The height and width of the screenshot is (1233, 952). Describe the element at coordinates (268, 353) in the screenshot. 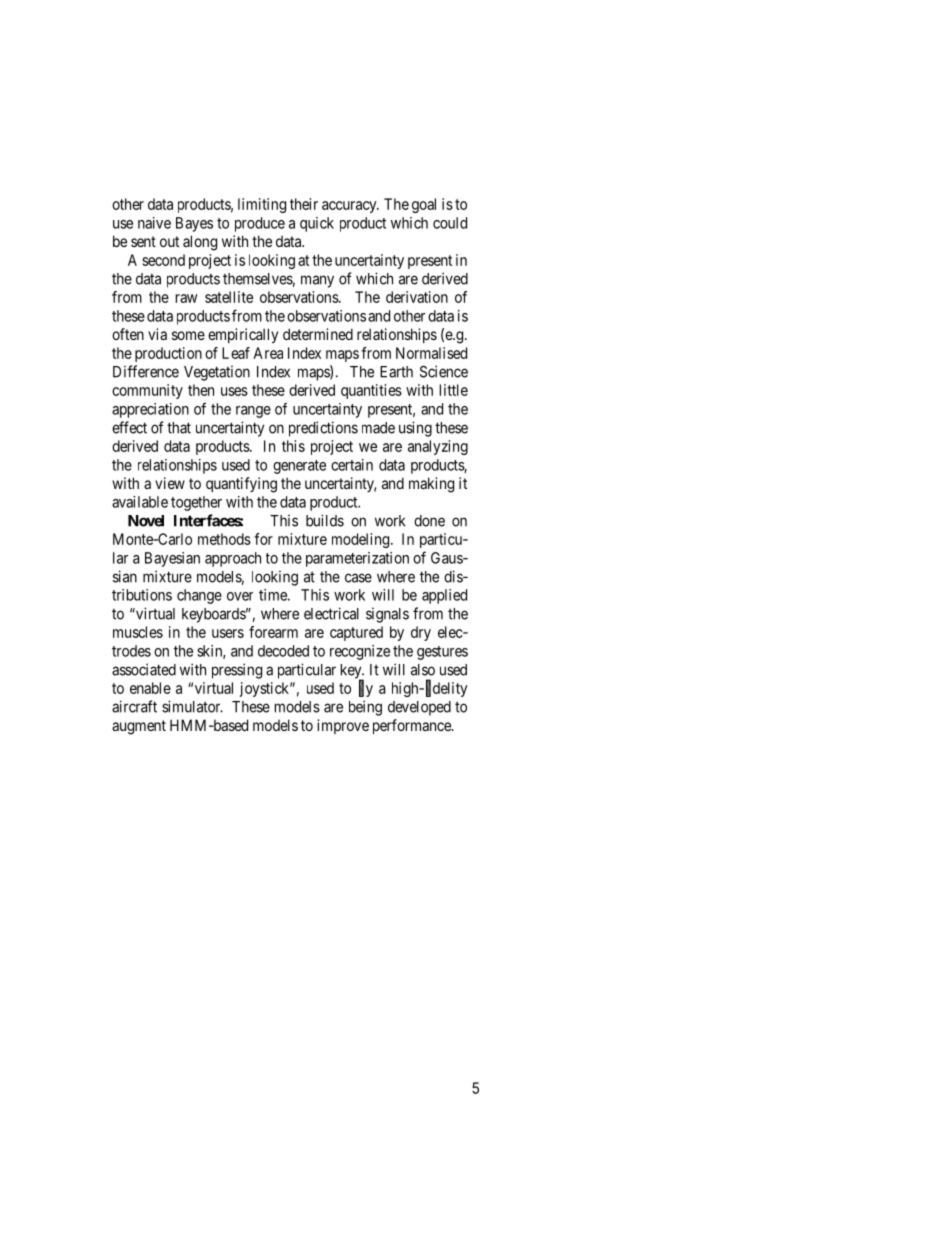

I see `Area` at that location.
